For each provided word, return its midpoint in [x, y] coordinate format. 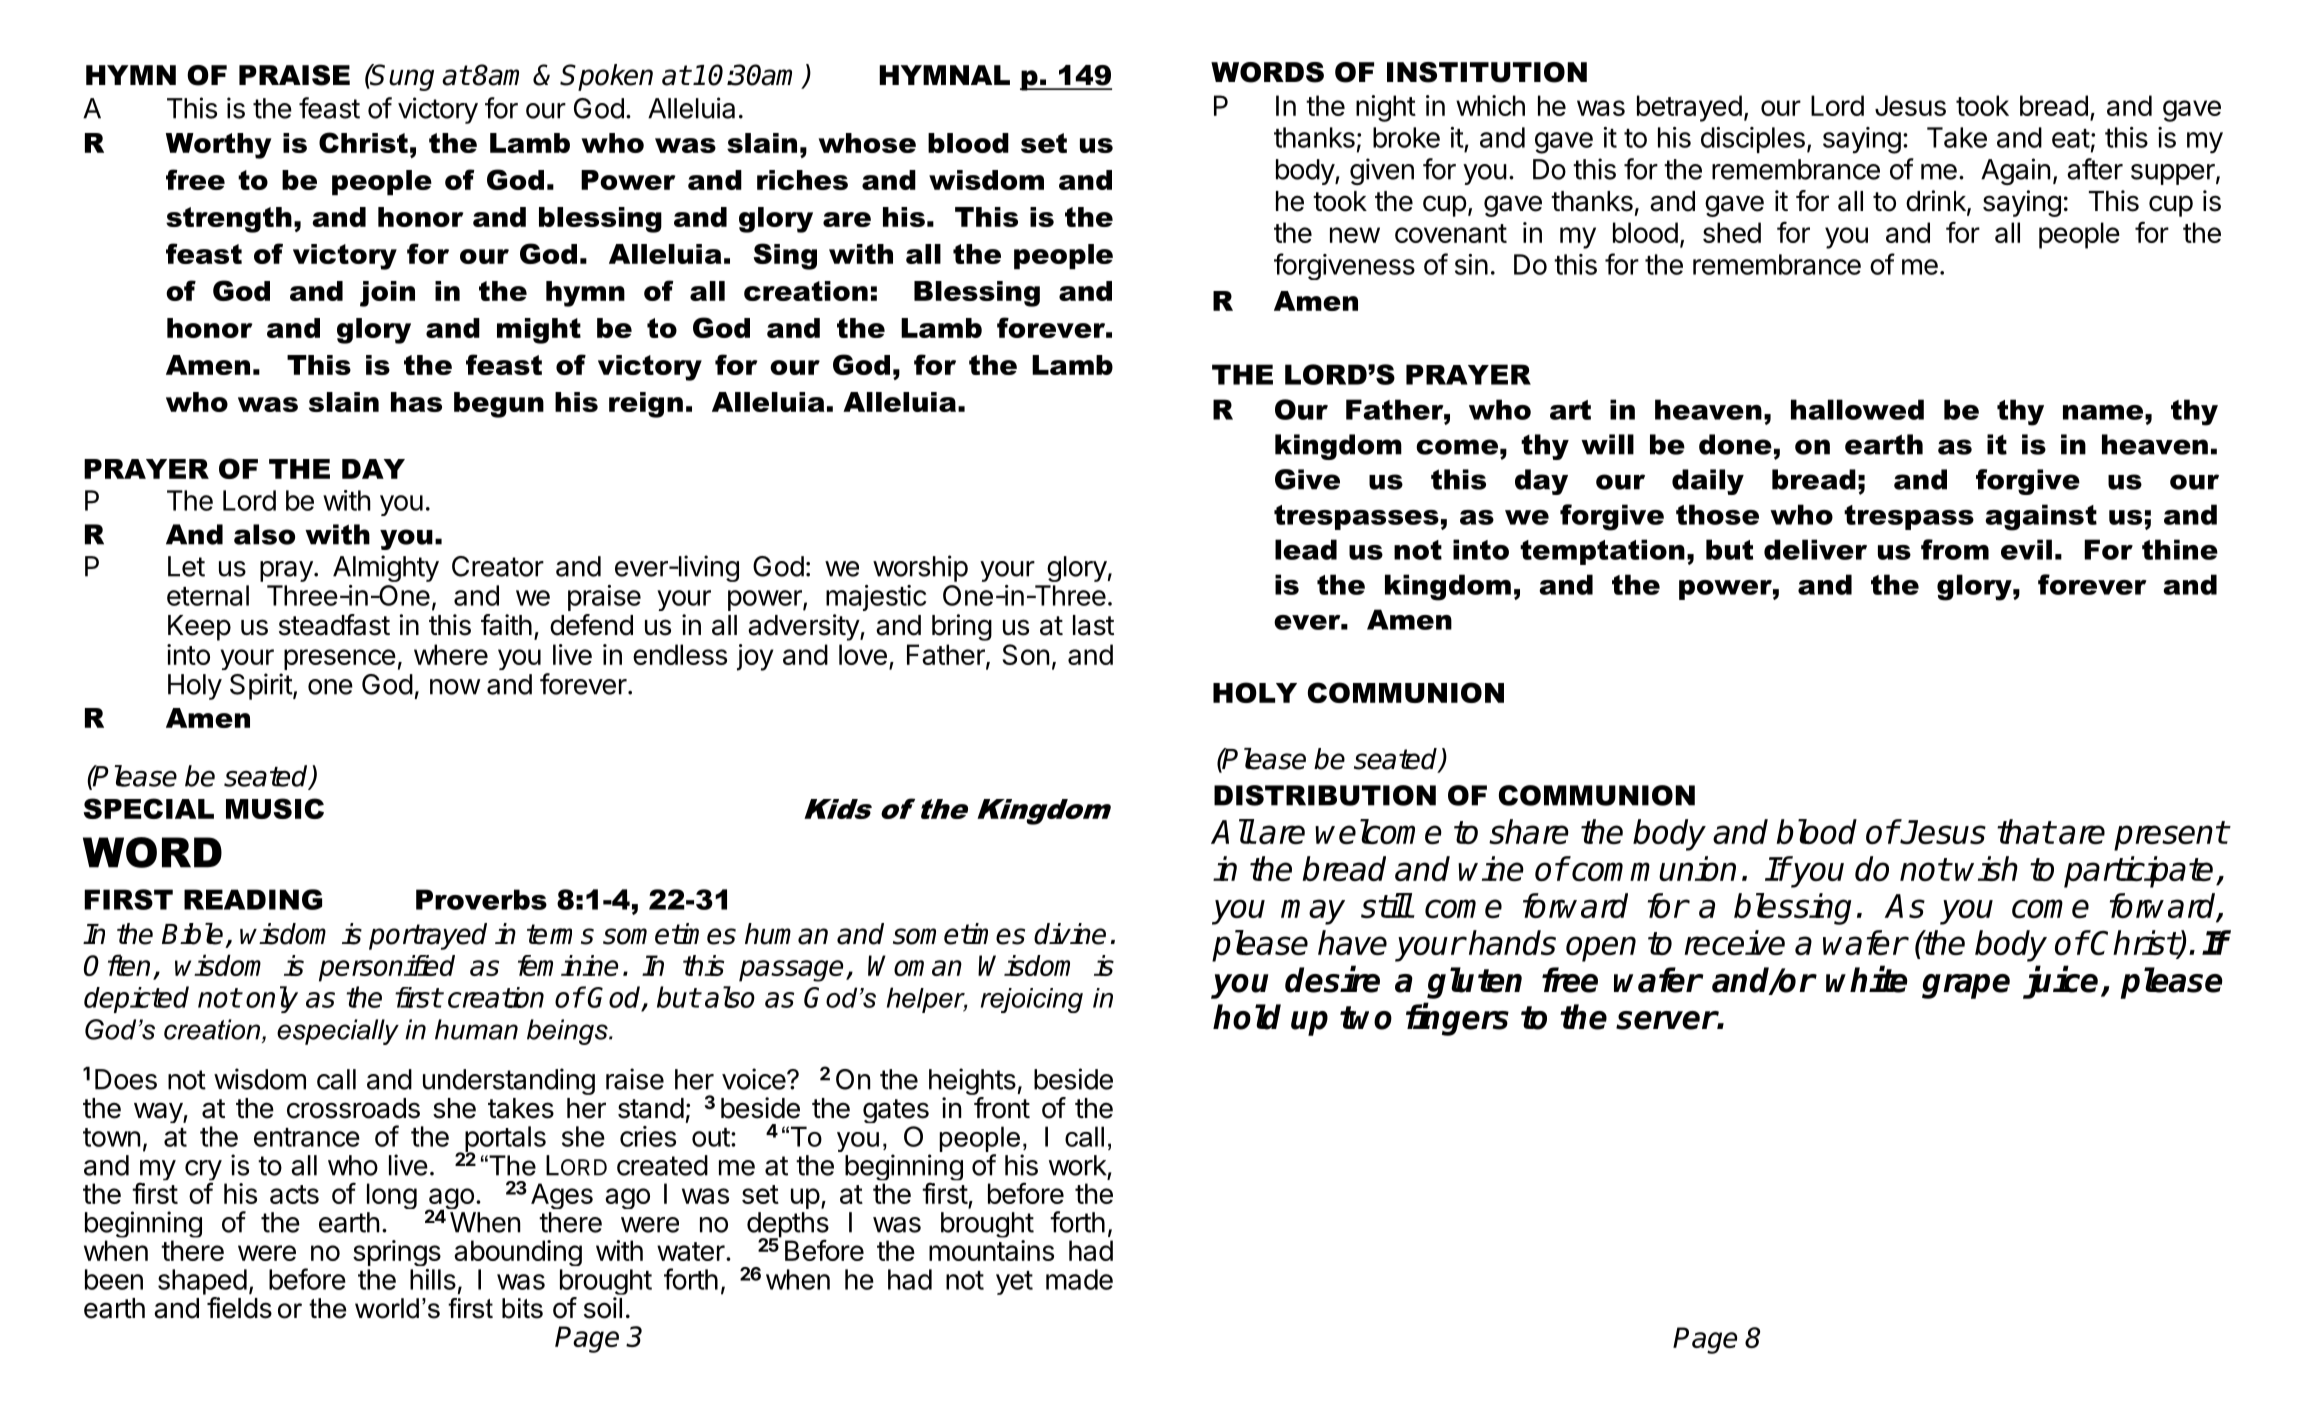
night [1386, 108]
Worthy [219, 146]
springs [397, 1253]
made [1079, 1279]
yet [1014, 1283]
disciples [1753, 140]
